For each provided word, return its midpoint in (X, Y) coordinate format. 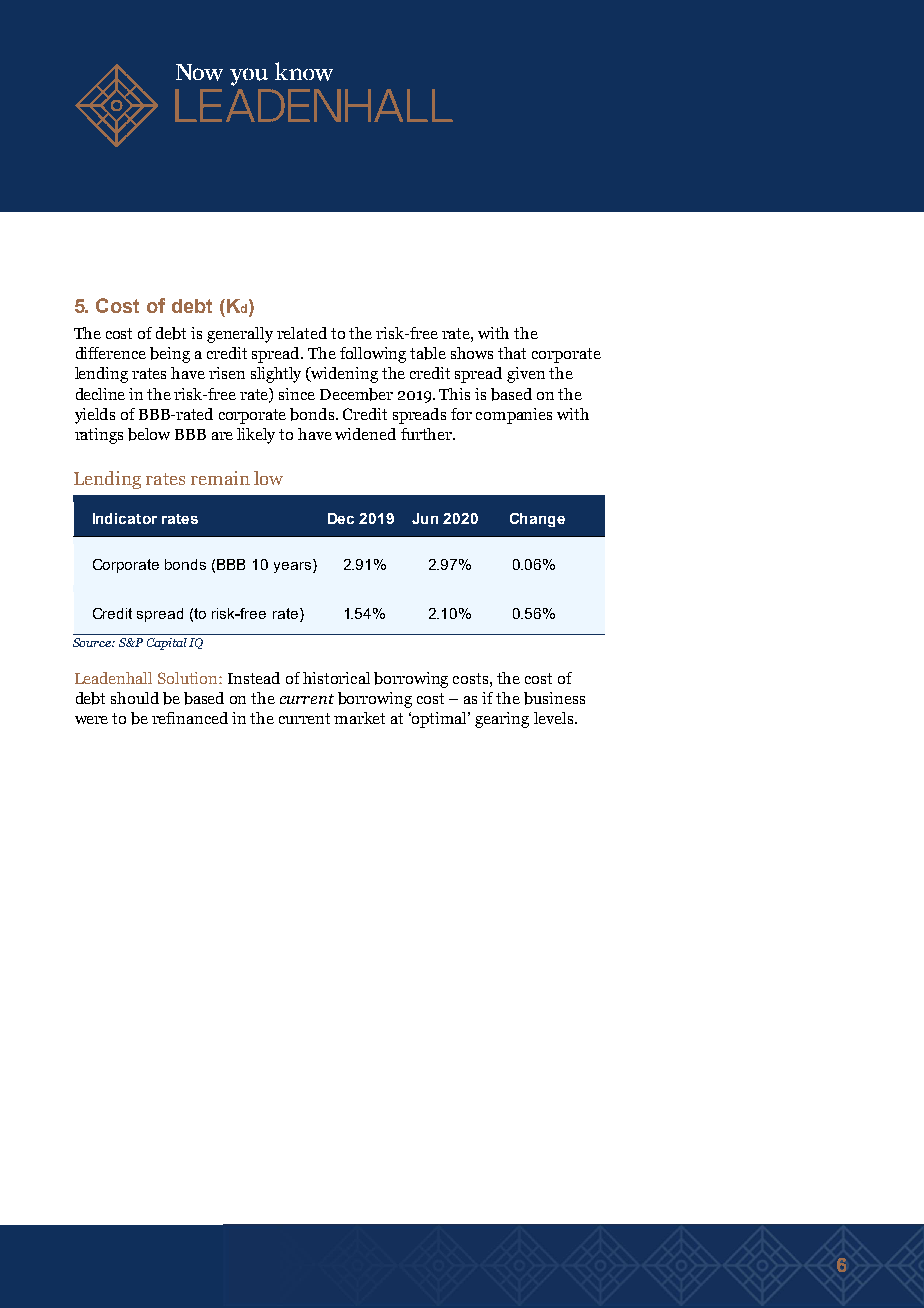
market (359, 718)
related (302, 333)
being (170, 355)
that (512, 353)
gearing (502, 720)
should (135, 698)
